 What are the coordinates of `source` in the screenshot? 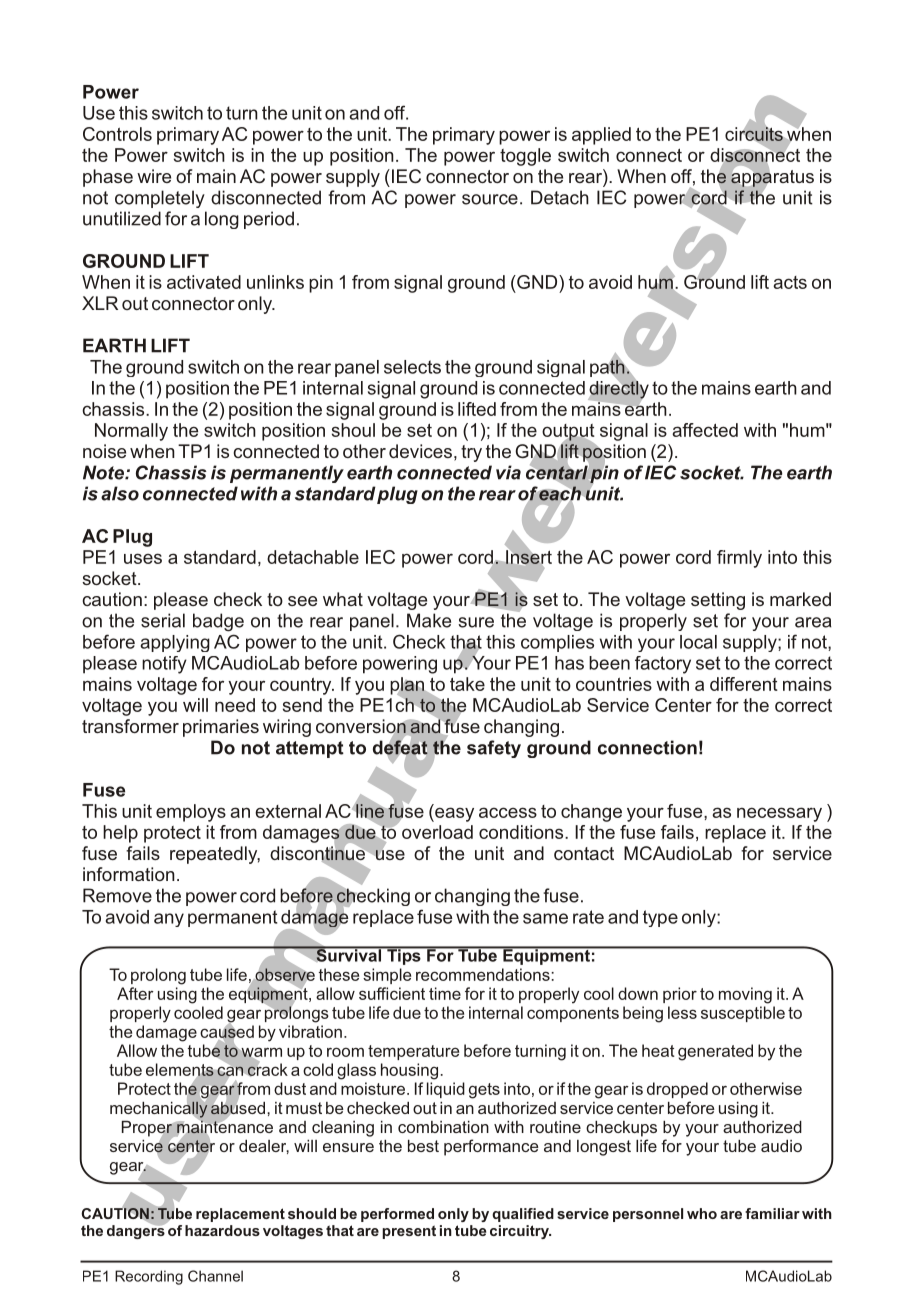 It's located at (490, 199).
